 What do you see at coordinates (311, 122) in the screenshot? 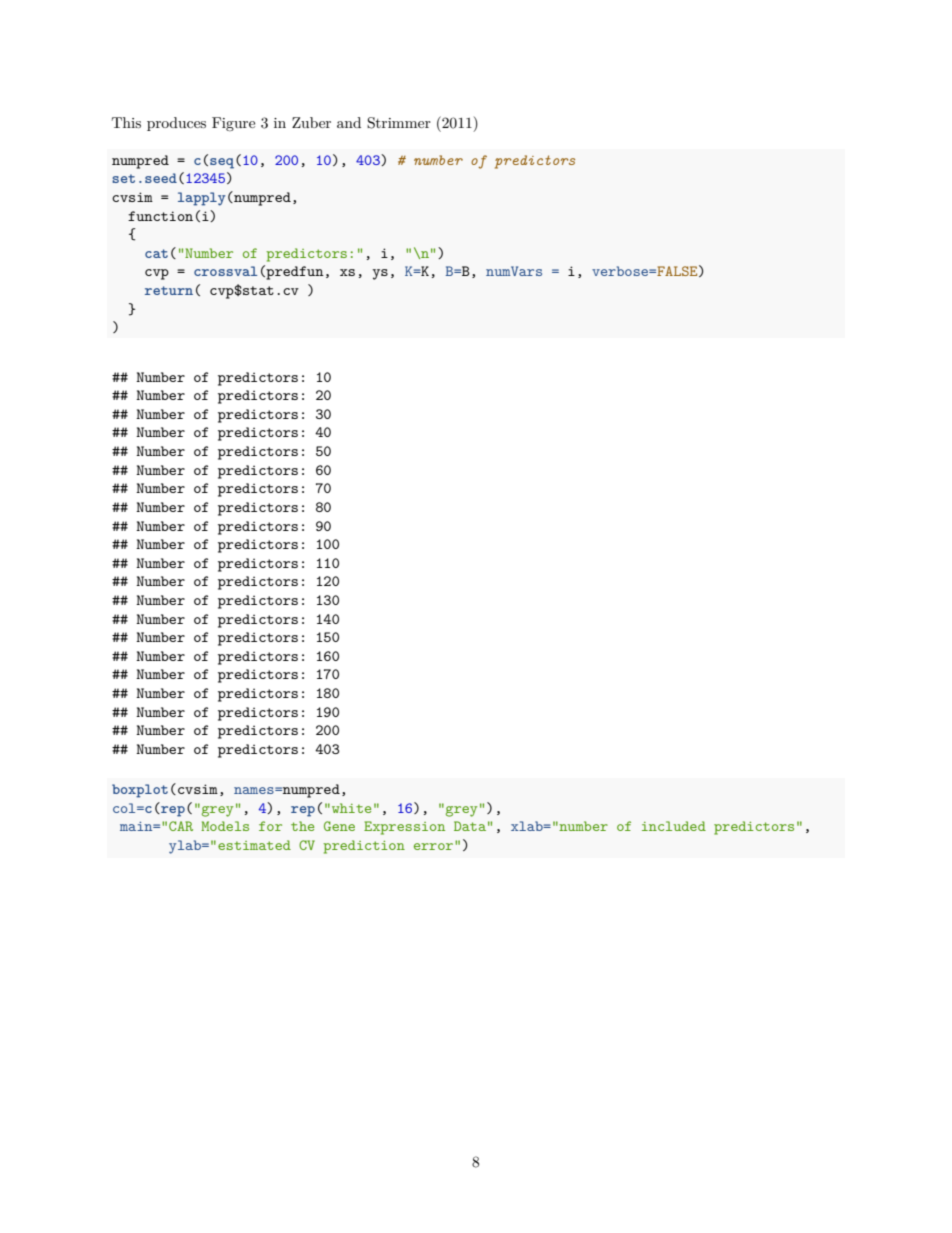
I see `Zuber` at bounding box center [311, 122].
